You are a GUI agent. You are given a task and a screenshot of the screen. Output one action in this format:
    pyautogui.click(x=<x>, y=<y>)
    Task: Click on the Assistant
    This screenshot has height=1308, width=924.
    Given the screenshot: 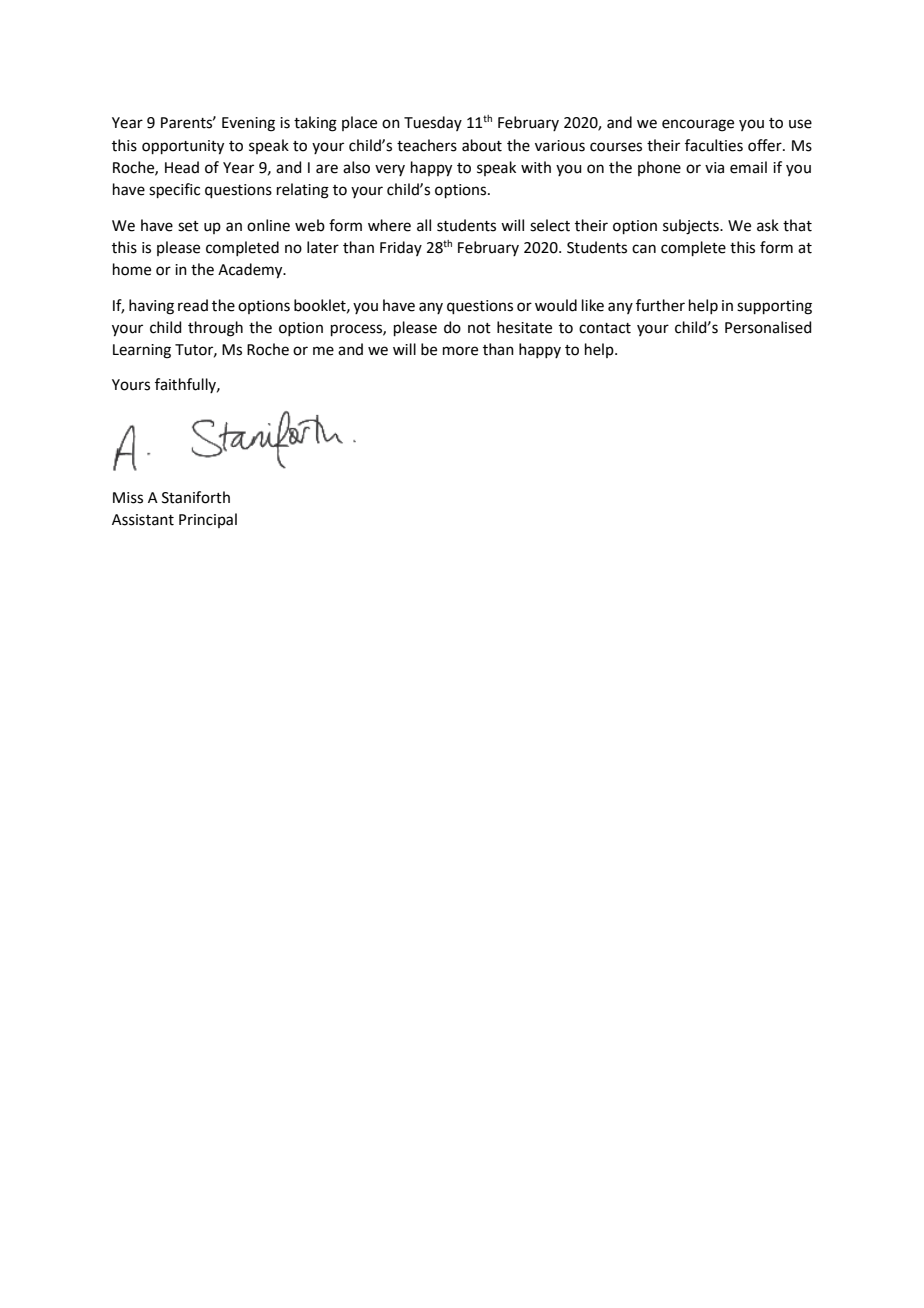 What is the action you would take?
    pyautogui.click(x=143, y=520)
